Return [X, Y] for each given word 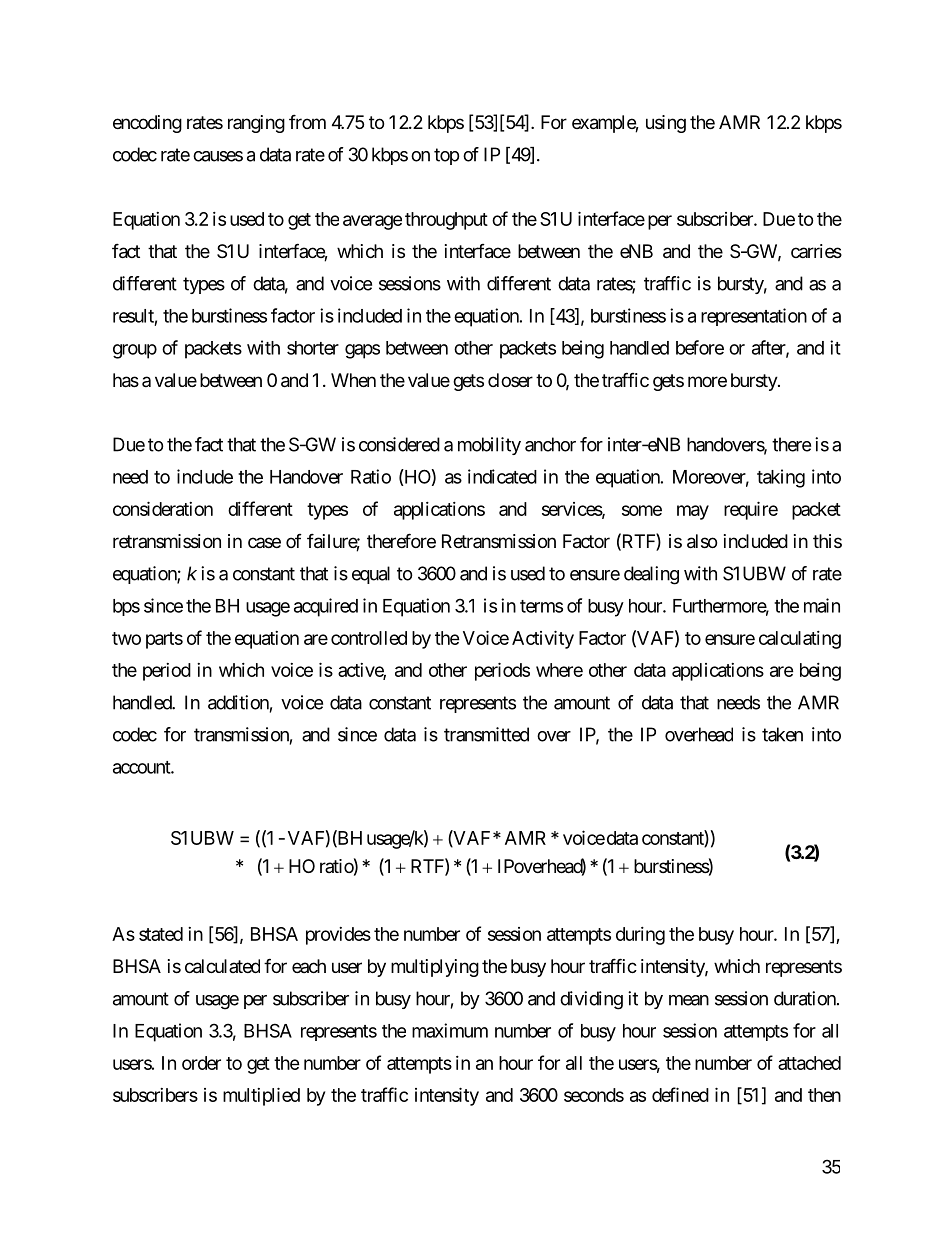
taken [782, 734]
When [353, 380]
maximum [450, 1030]
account [142, 767]
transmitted [486, 734]
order [201, 1063]
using [666, 124]
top [446, 156]
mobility [489, 446]
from [307, 121]
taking [781, 478]
